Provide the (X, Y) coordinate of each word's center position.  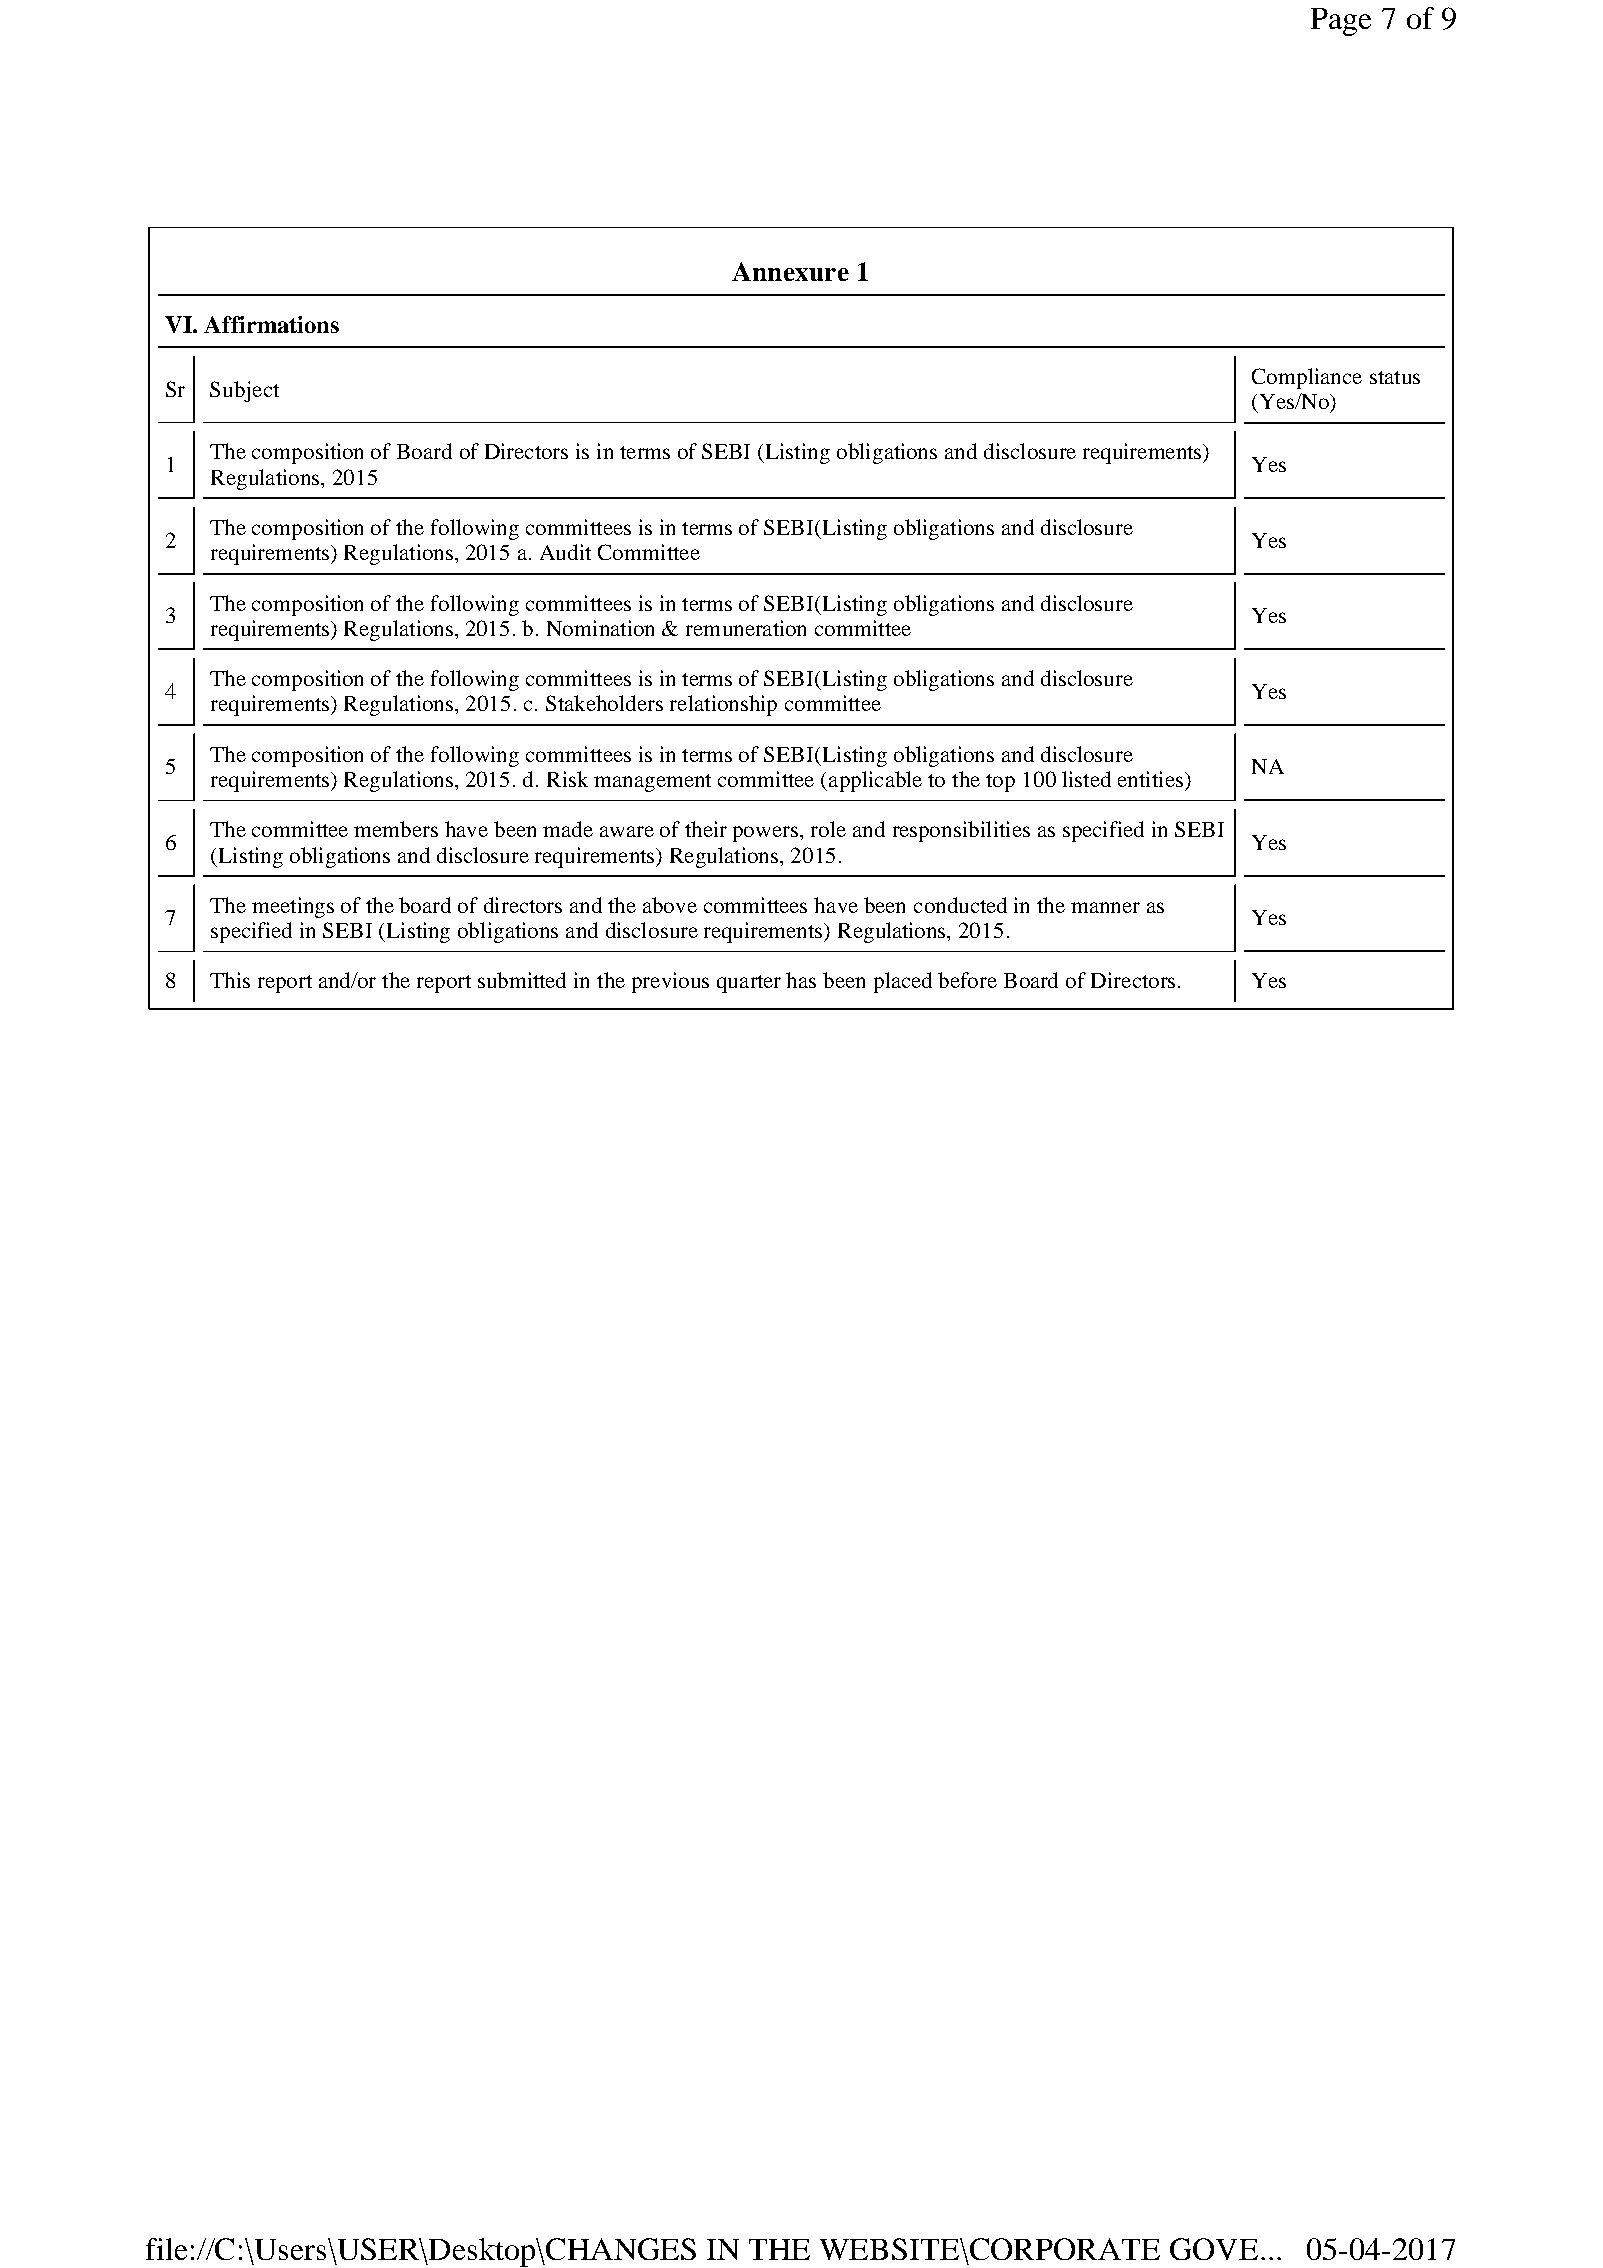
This (230, 980)
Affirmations (271, 324)
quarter (749, 984)
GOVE (1214, 2249)
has (801, 980)
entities (1150, 779)
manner (1105, 907)
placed (903, 982)
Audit (565, 552)
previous (670, 982)
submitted (522, 980)
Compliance (1307, 378)
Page (1341, 22)
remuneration (746, 628)
